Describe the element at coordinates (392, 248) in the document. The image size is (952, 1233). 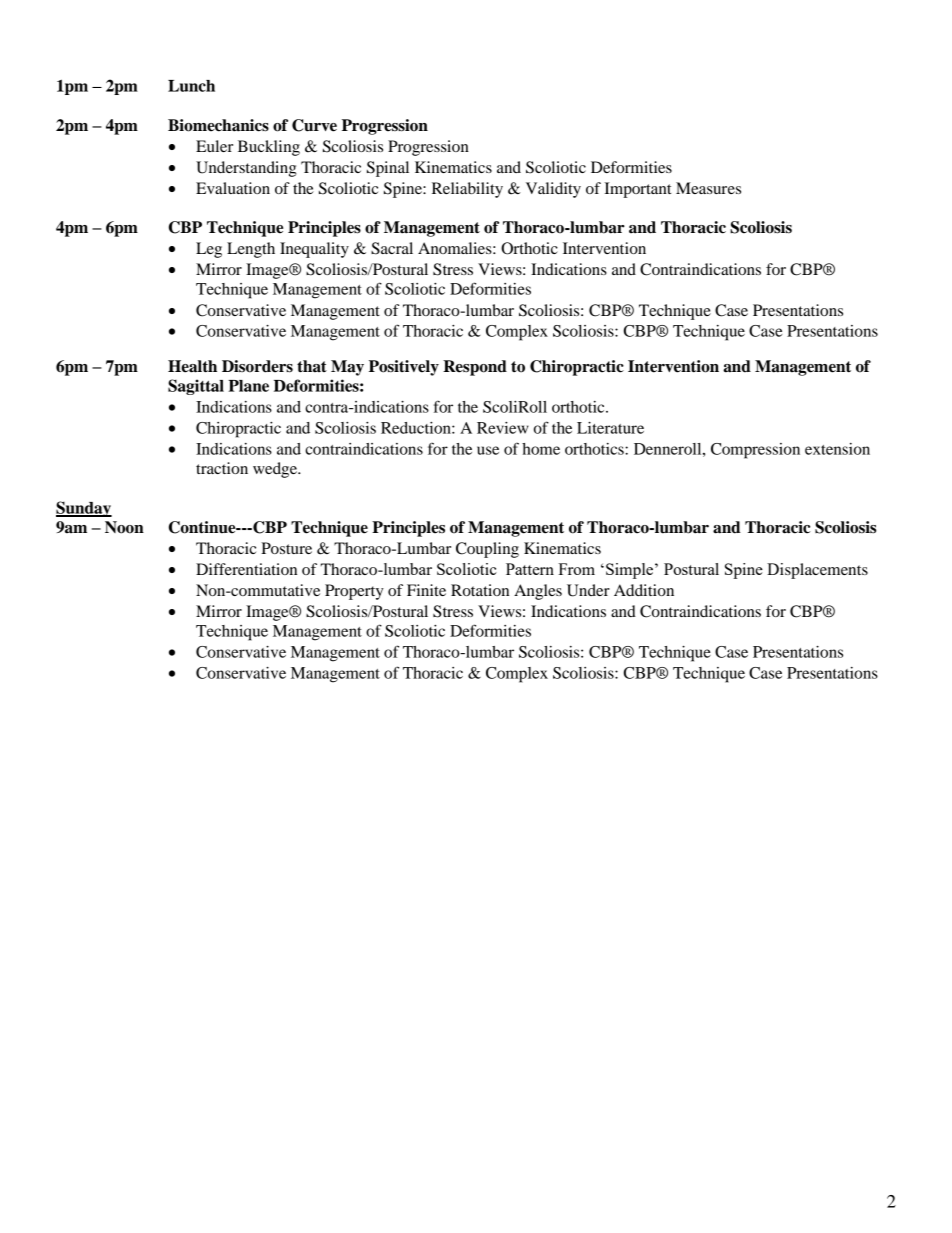
I see `Sacral` at that location.
